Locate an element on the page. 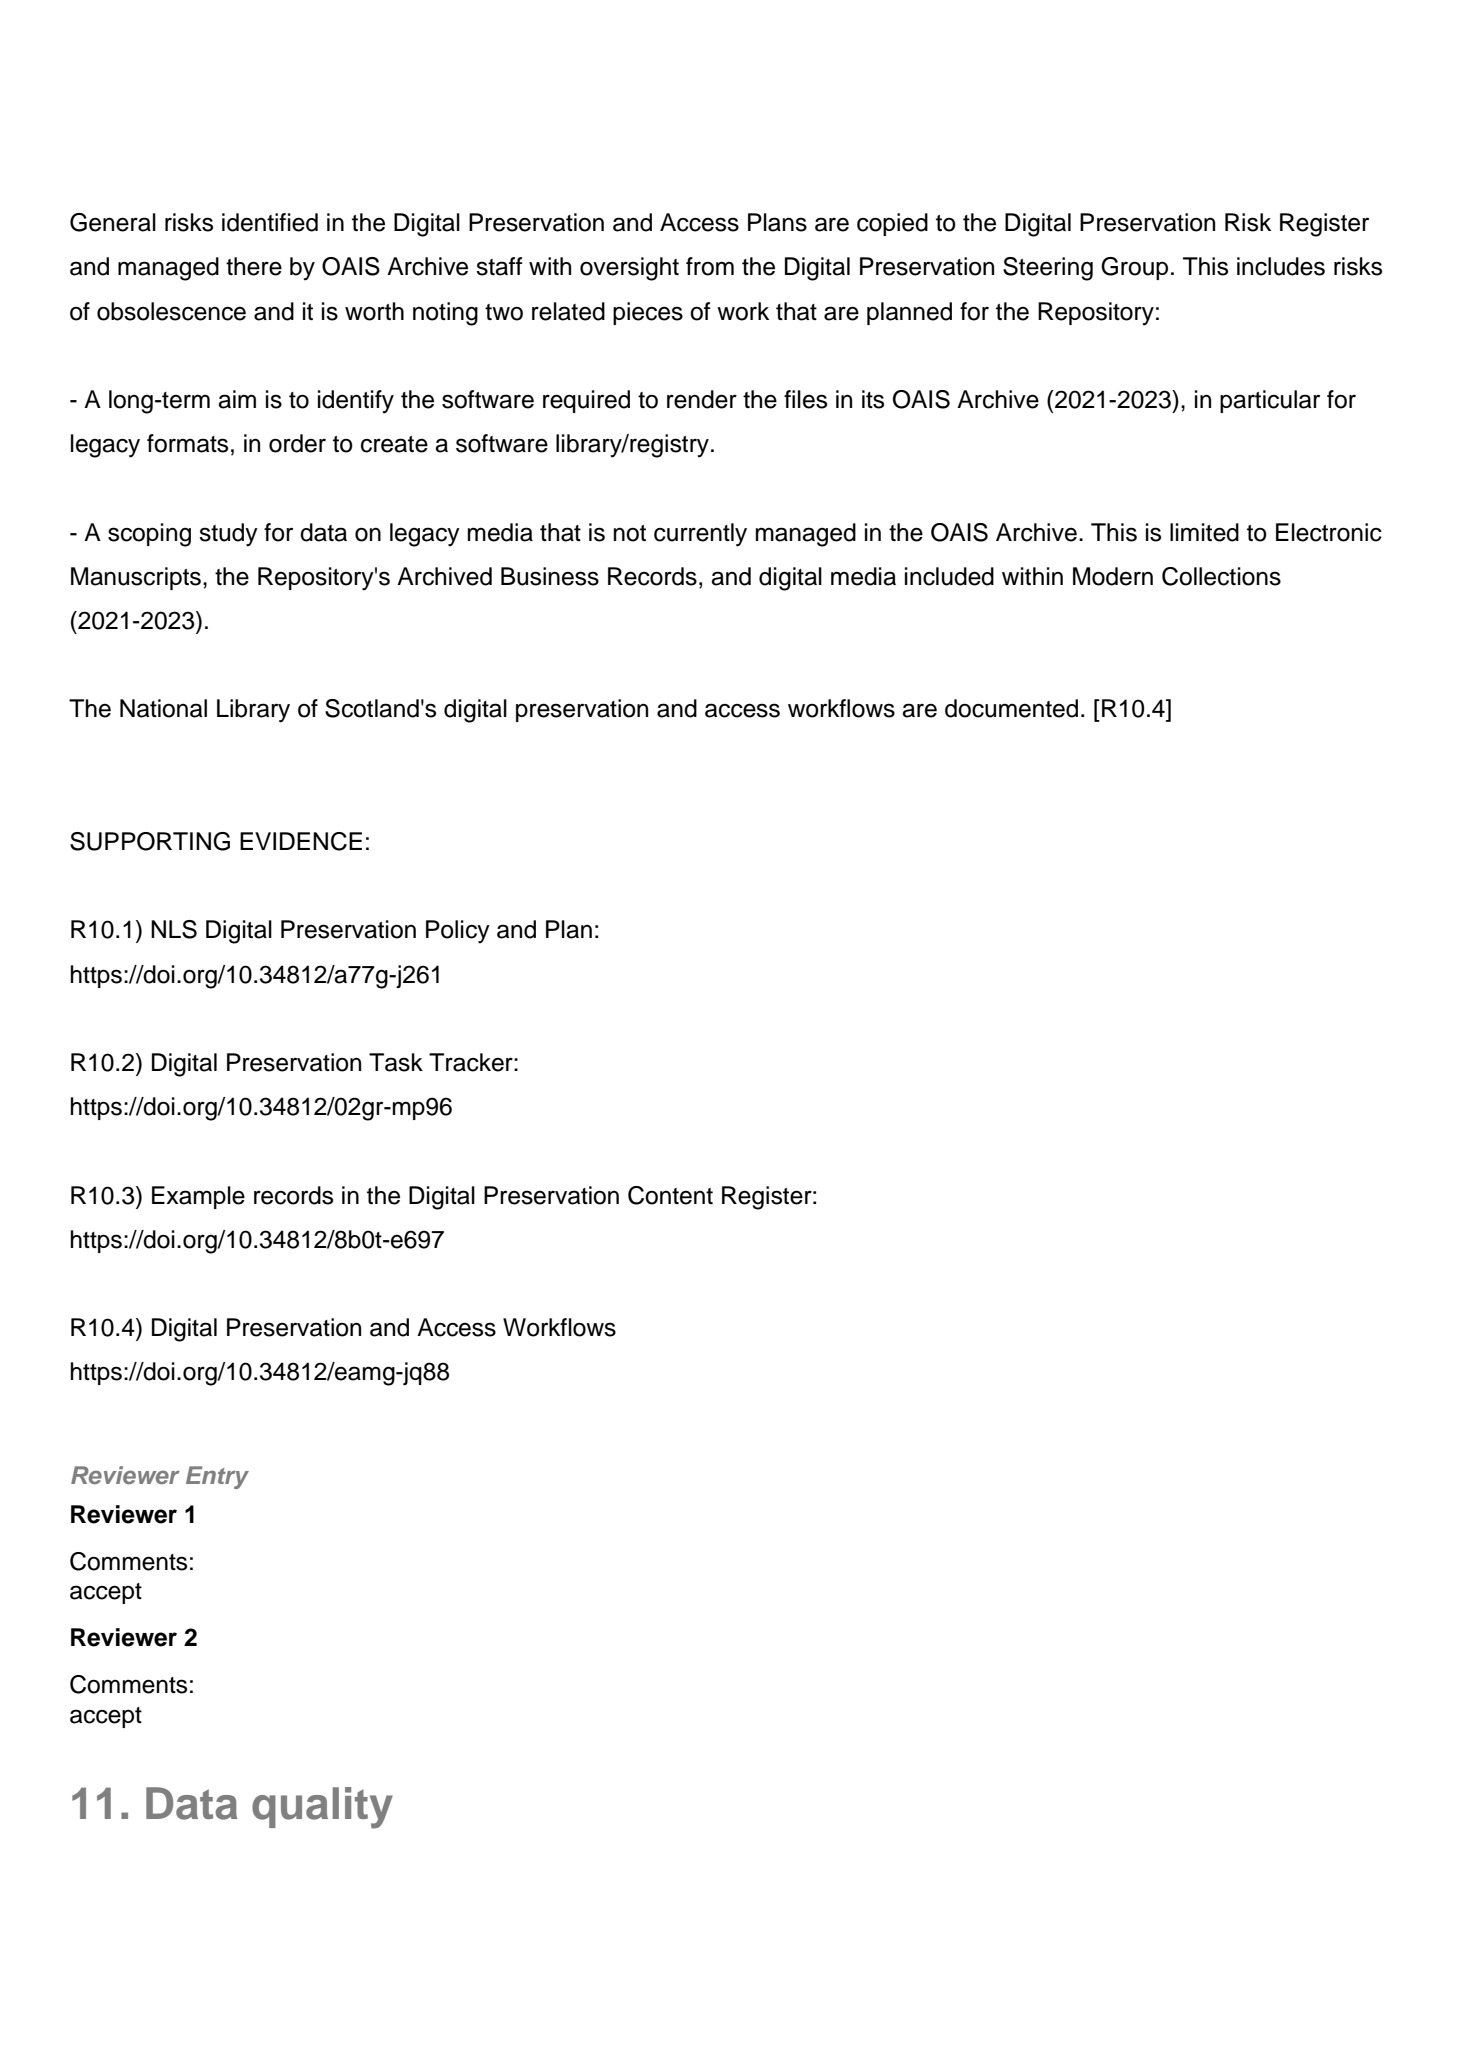 The image size is (1461, 2067). Example is located at coordinates (198, 1197).
